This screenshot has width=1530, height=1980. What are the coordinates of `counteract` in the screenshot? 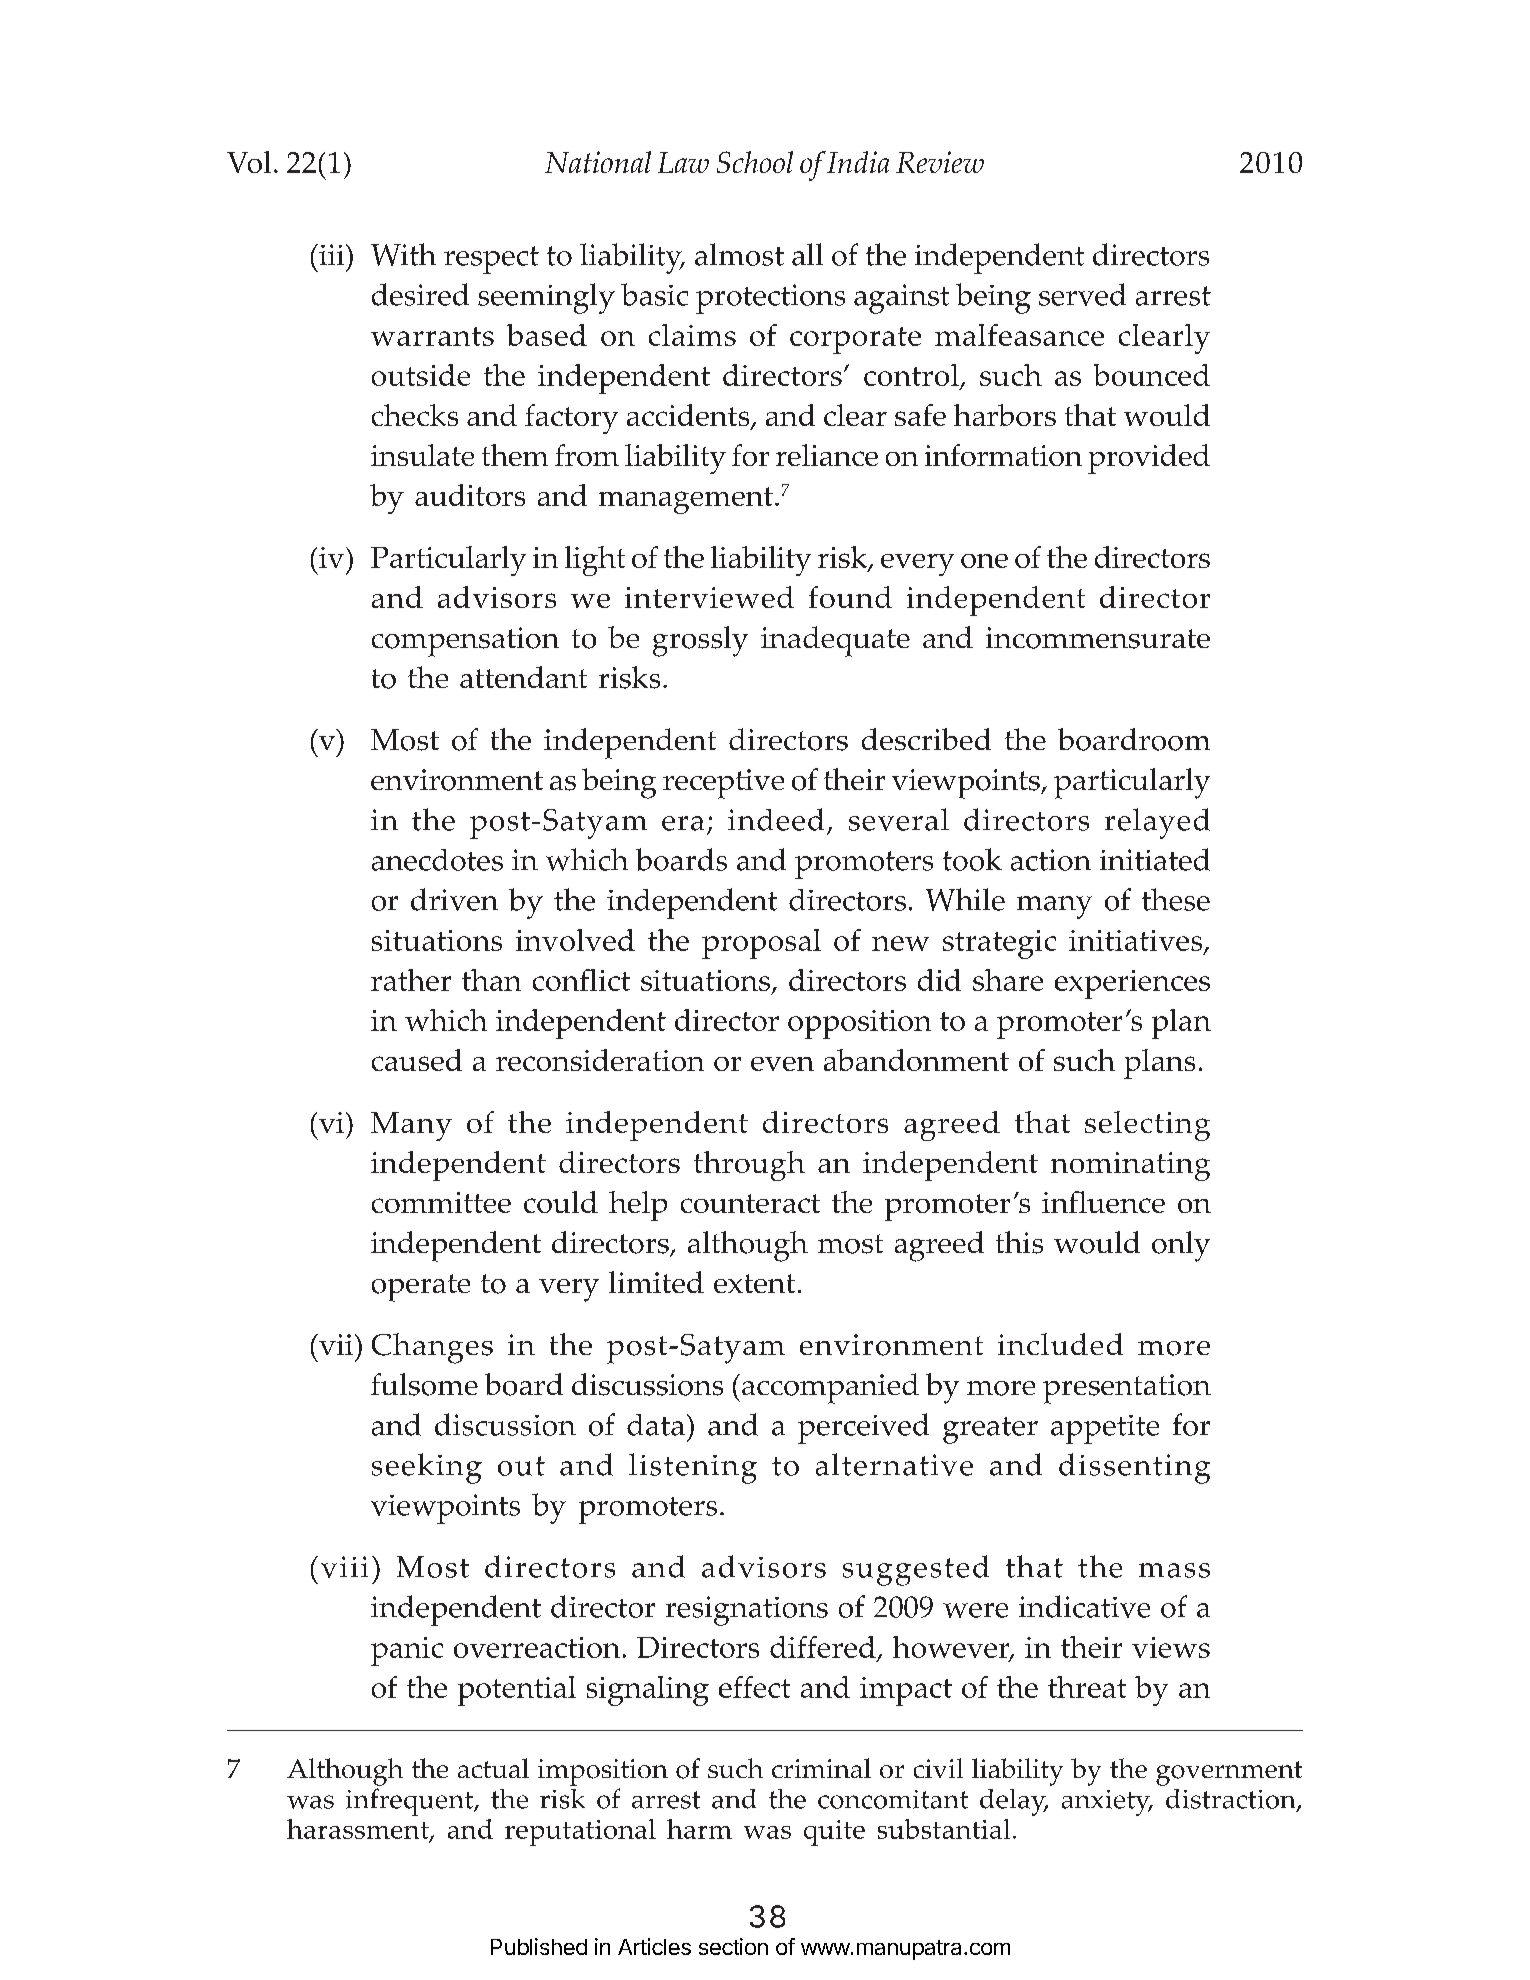 It's located at (750, 1203).
